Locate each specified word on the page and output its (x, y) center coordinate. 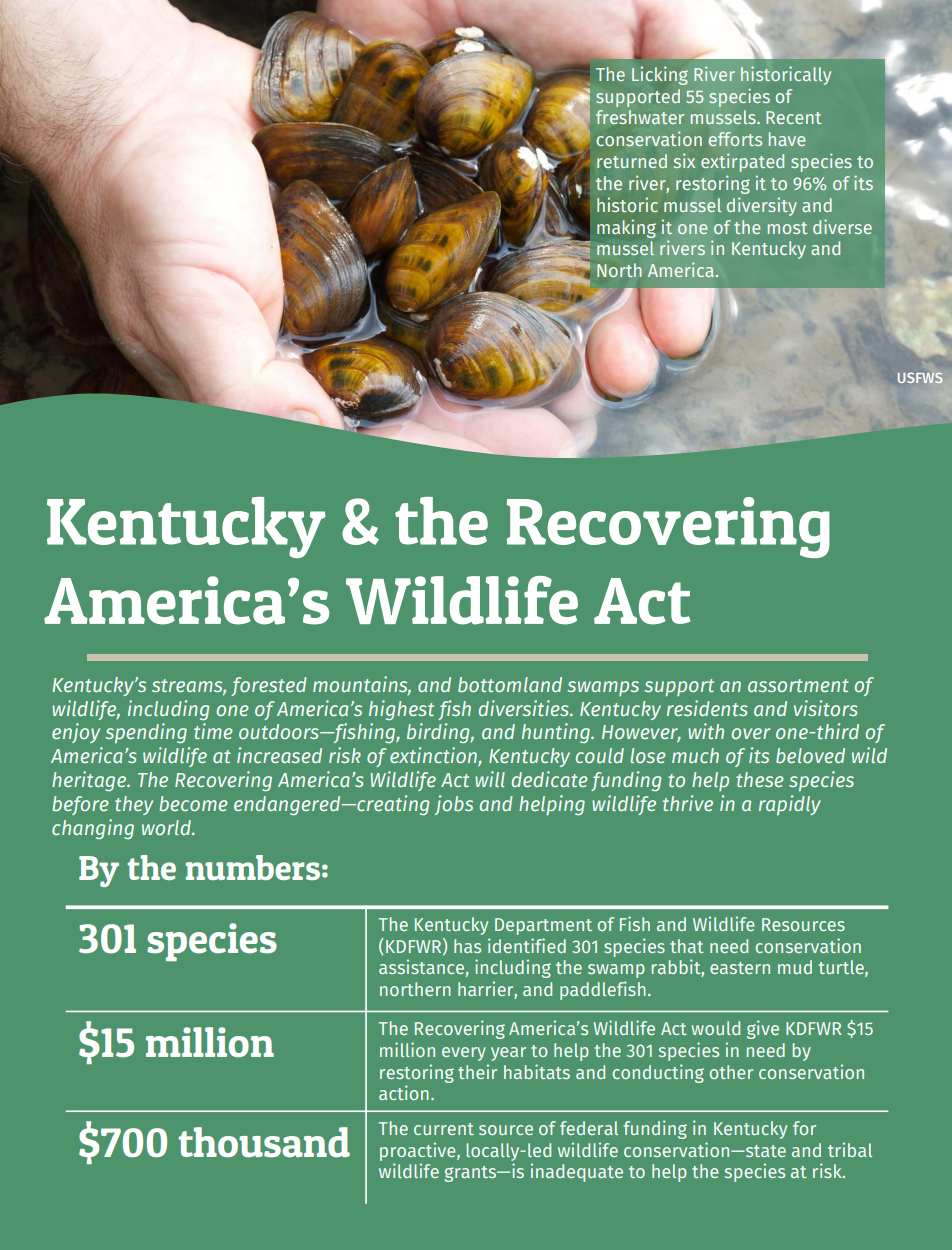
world (167, 827)
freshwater (640, 117)
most (788, 228)
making (626, 228)
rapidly (790, 805)
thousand (264, 1142)
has (467, 946)
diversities (525, 708)
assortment (798, 685)
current (444, 1129)
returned (632, 161)
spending (146, 733)
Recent (794, 117)
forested (269, 686)
